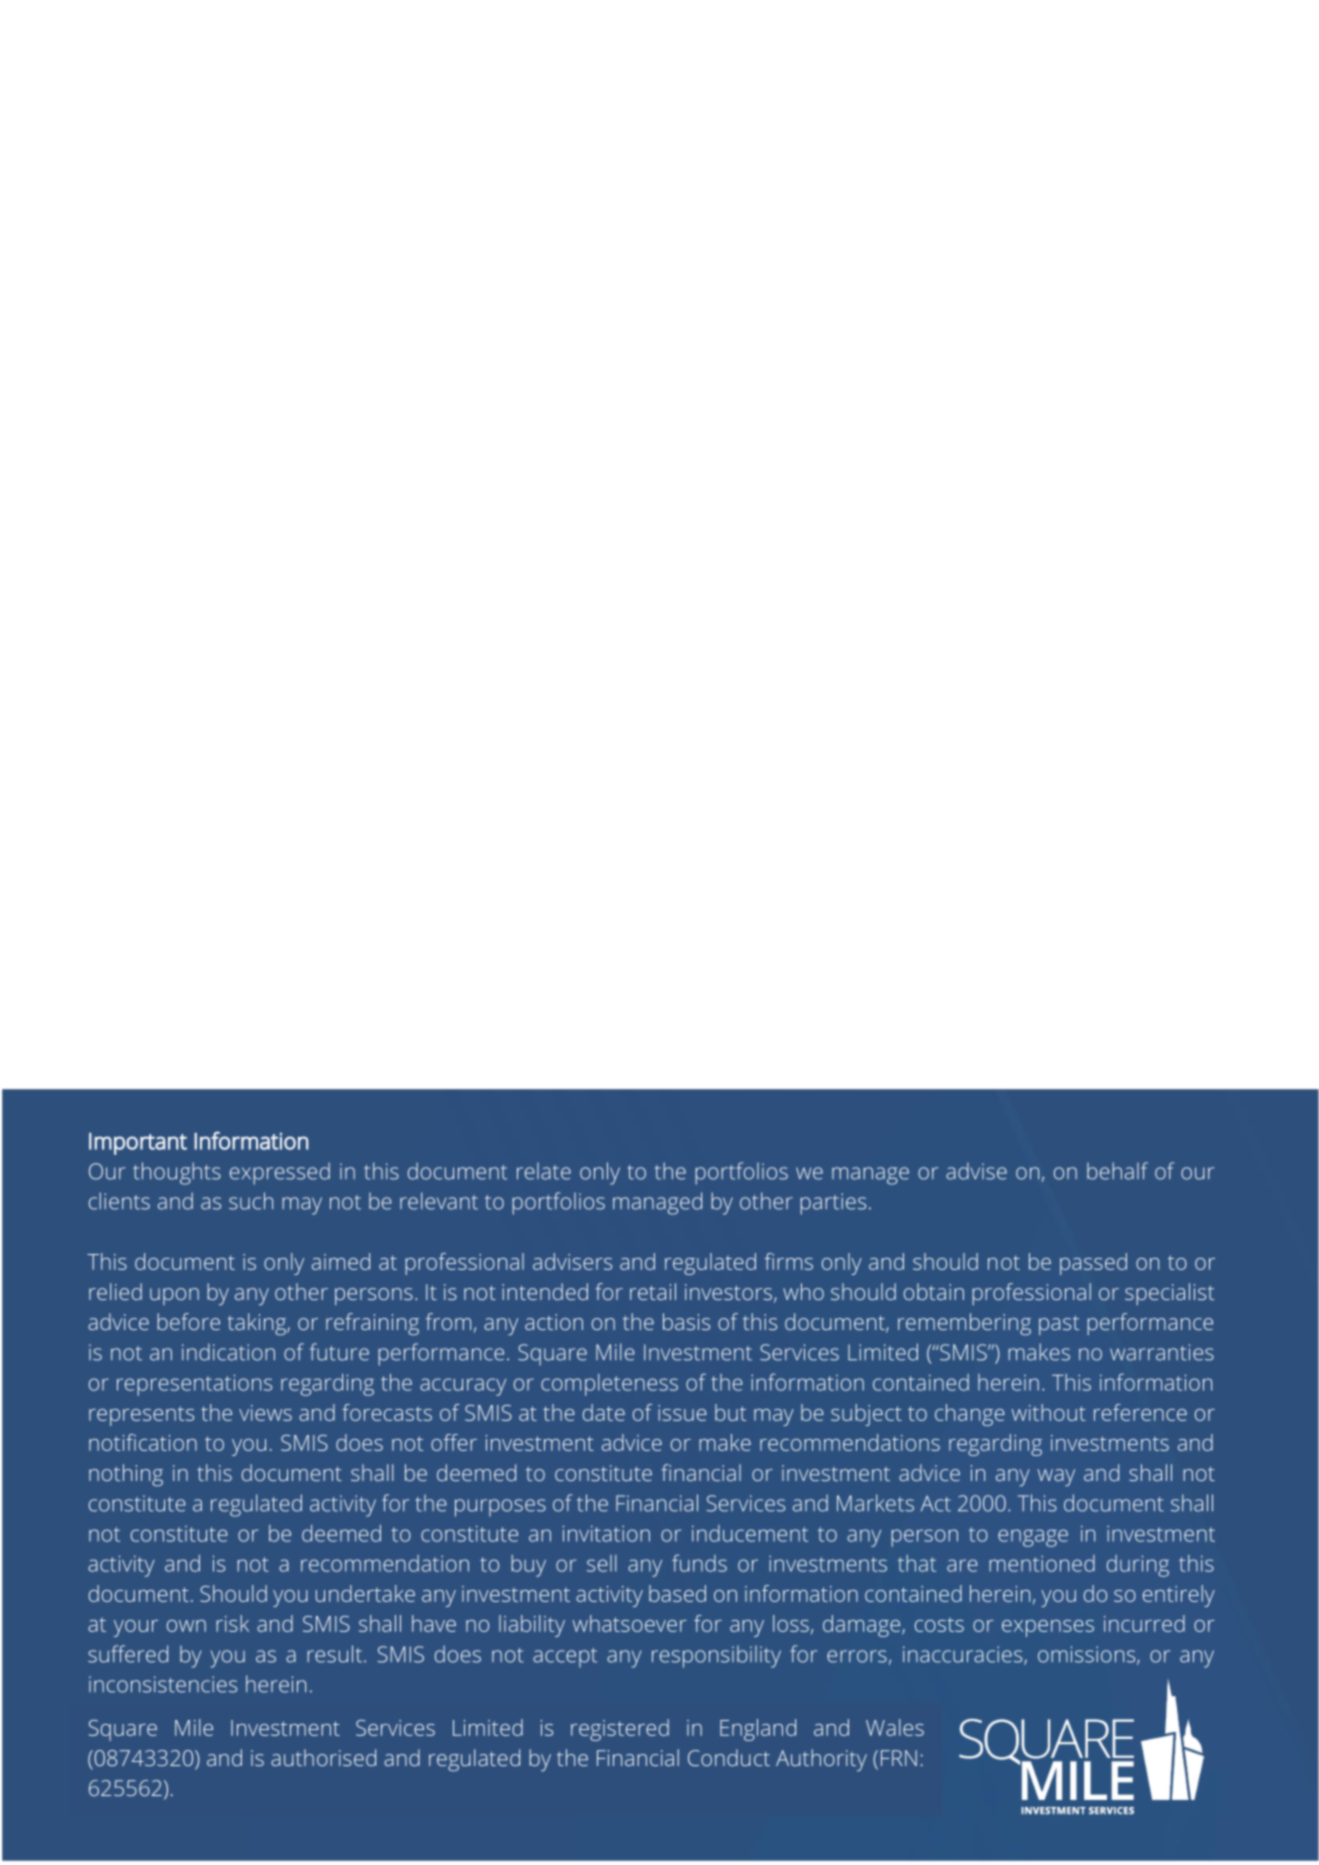 The image size is (1319, 1865). What do you see at coordinates (1117, 1171) in the screenshot?
I see `behalf` at bounding box center [1117, 1171].
